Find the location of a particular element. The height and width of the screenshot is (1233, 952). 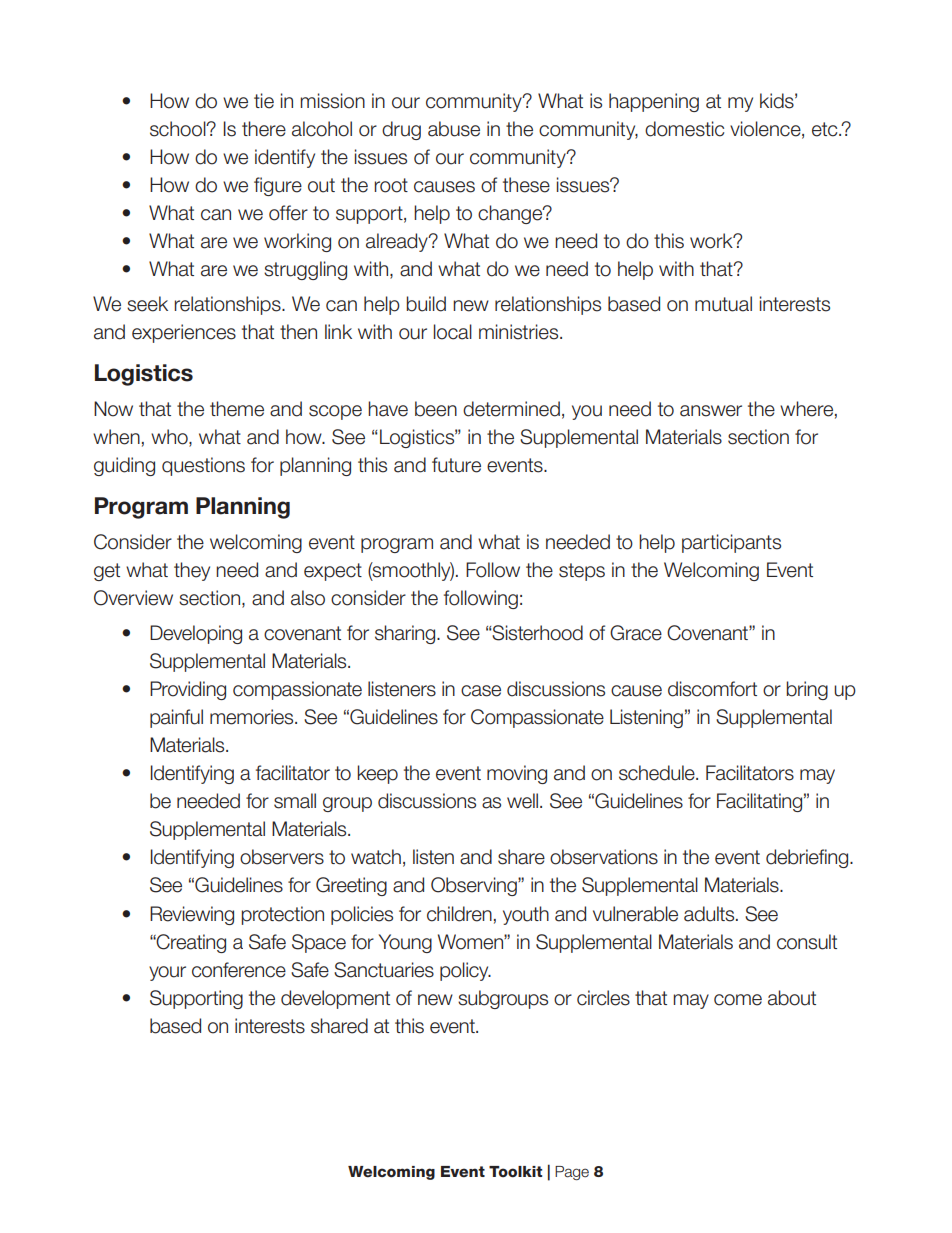

domestic is located at coordinates (684, 129).
